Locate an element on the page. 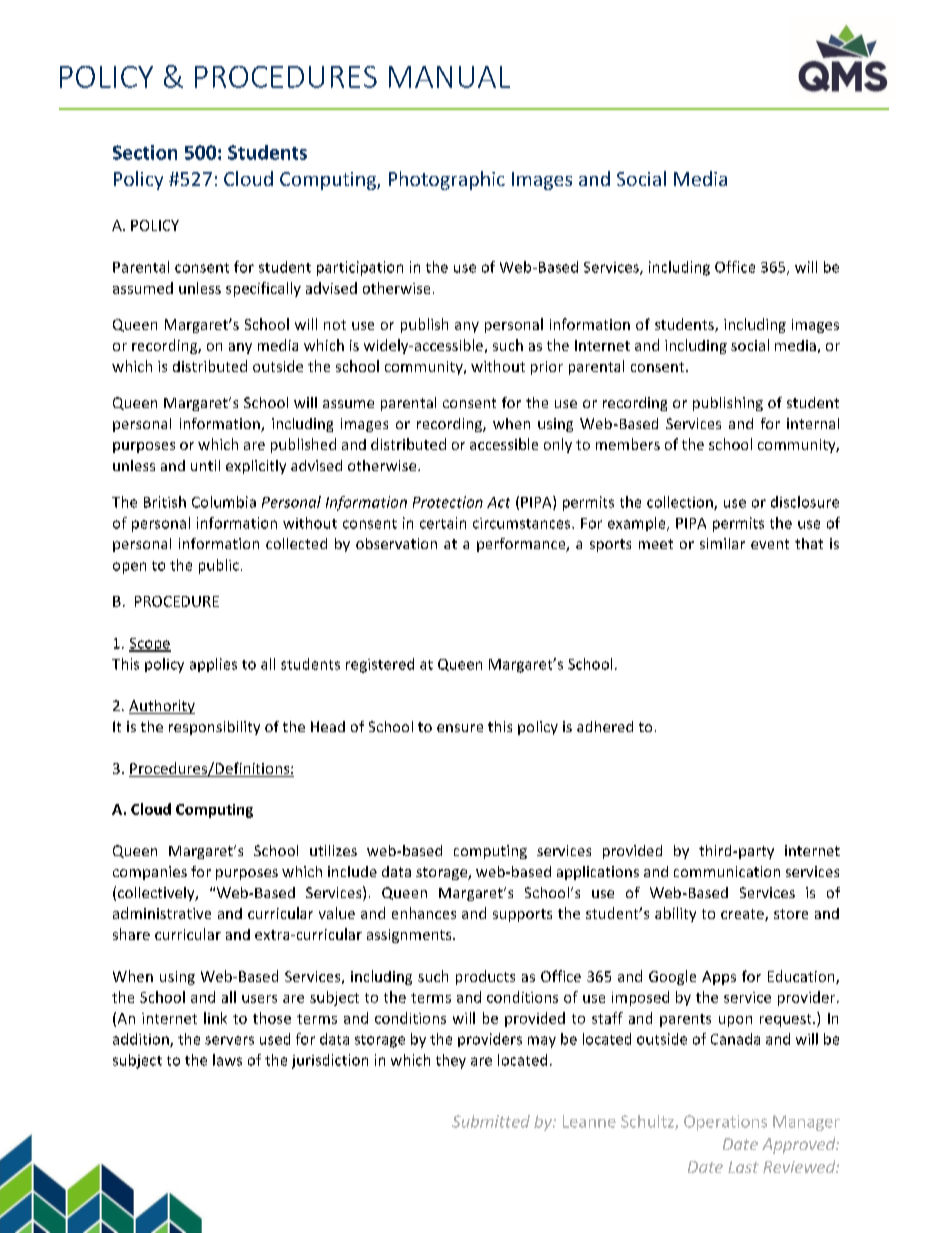 The height and width of the document is (1233, 952). Section is located at coordinates (145, 152).
